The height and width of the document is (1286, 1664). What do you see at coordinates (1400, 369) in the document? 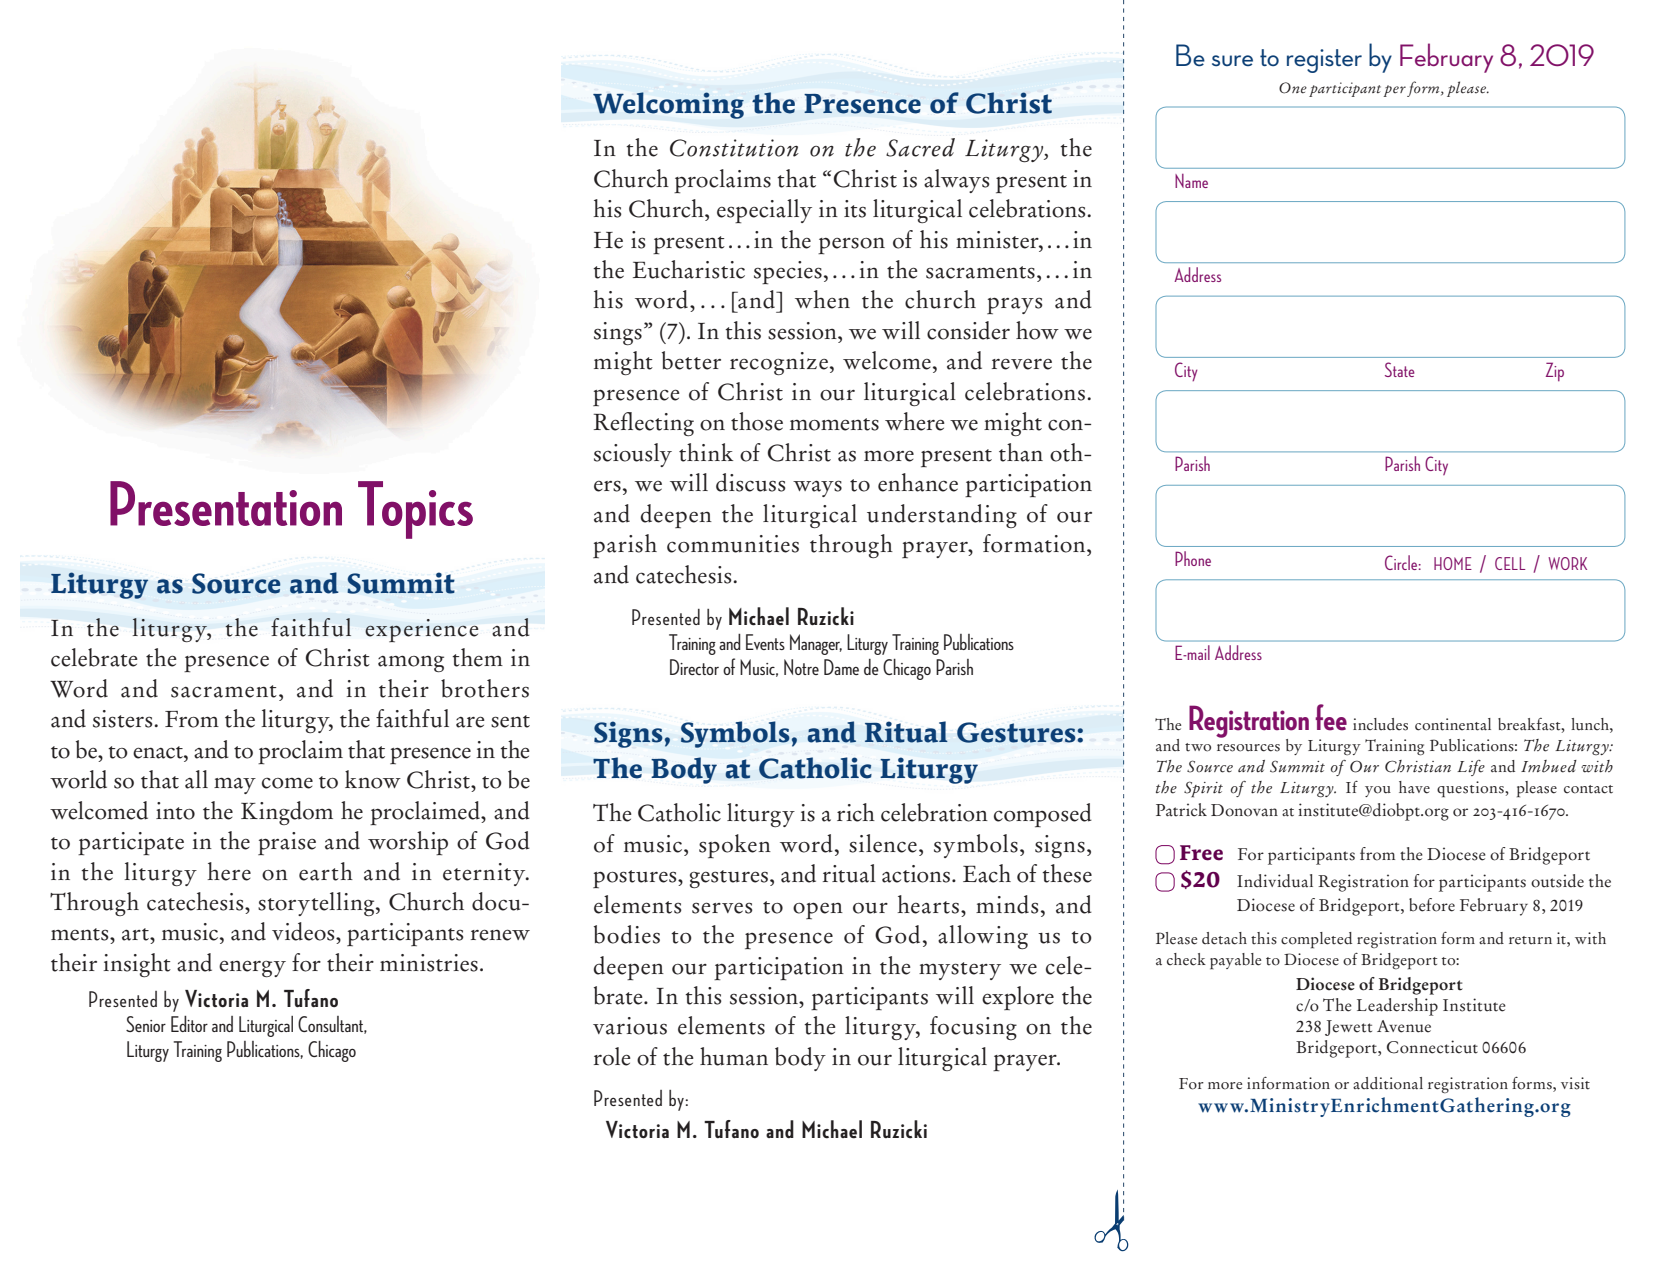
I see `State` at bounding box center [1400, 369].
